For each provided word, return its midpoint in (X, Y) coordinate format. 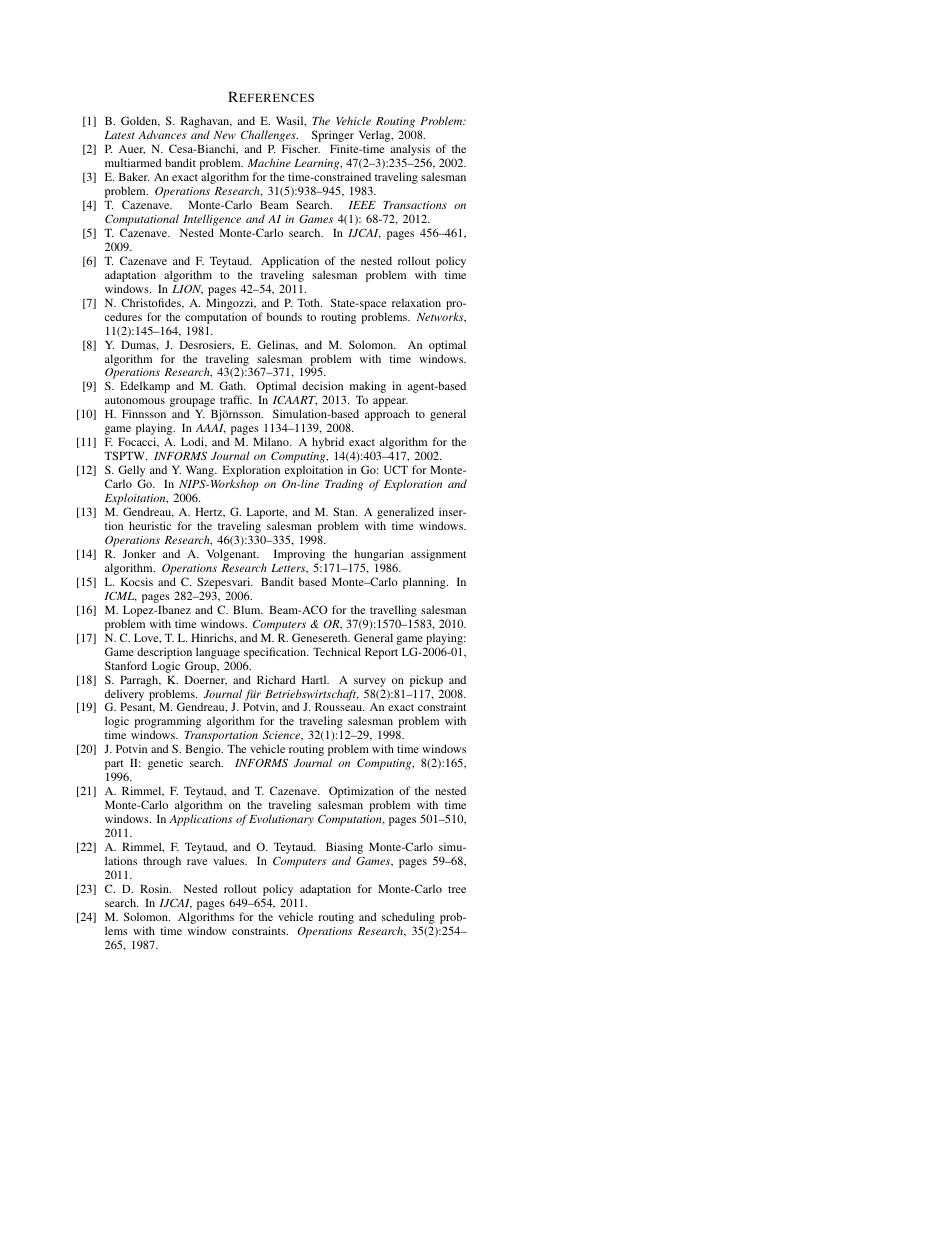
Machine (269, 162)
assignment (438, 555)
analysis (411, 151)
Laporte (266, 514)
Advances (162, 134)
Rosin (155, 888)
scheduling (408, 919)
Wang (201, 471)
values (230, 860)
